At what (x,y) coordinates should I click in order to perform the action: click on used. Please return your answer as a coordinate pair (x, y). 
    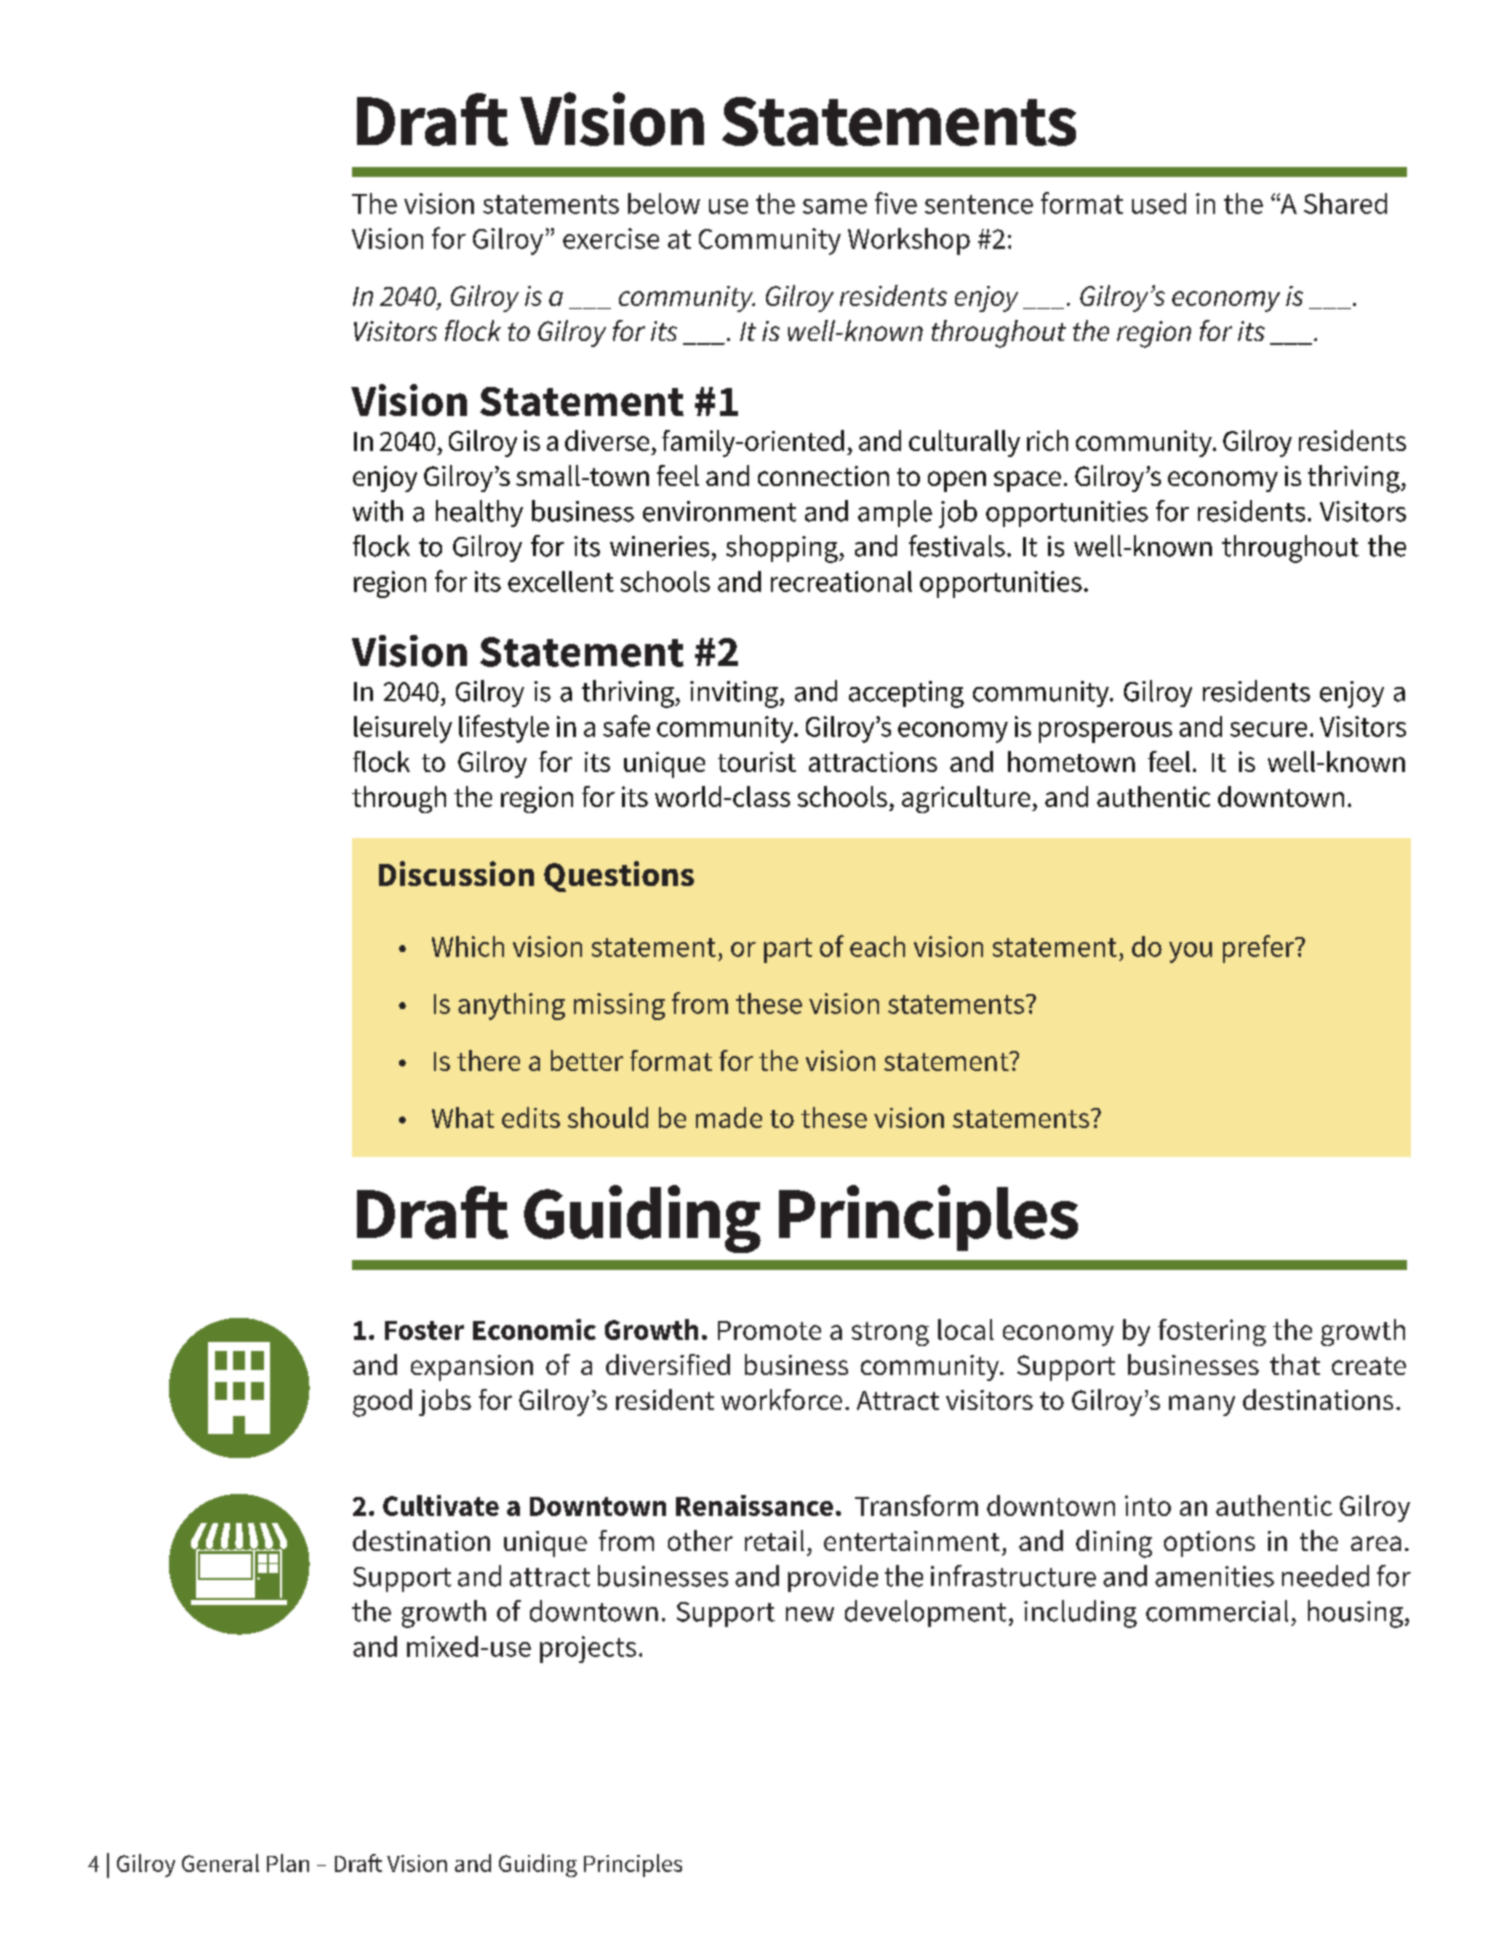
    Looking at the image, I should click on (1159, 203).
